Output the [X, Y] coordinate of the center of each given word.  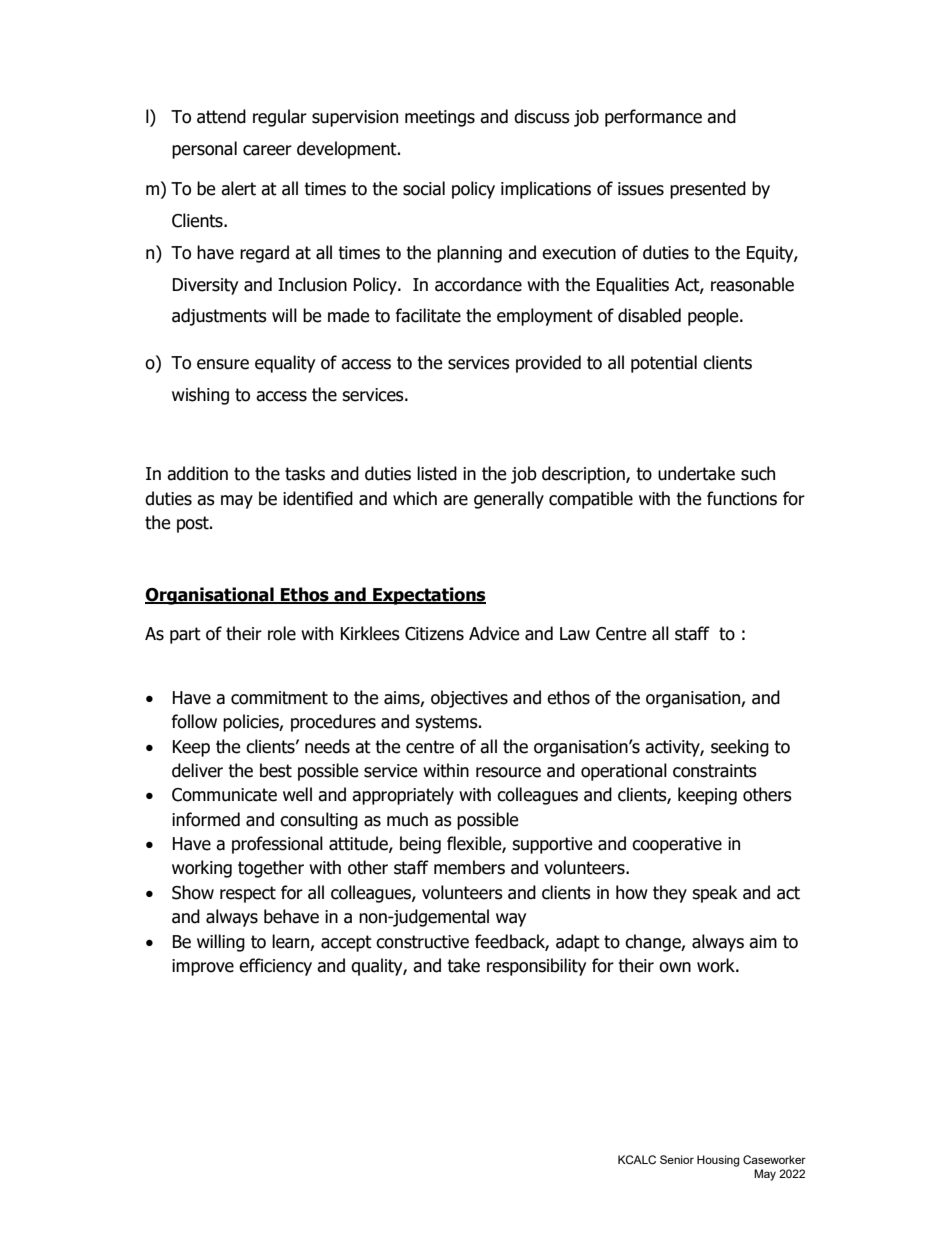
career [267, 150]
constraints [715, 771]
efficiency [275, 967]
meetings [440, 118]
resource [508, 772]
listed [437, 473]
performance [653, 118]
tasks [305, 473]
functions [742, 498]
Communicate [224, 795]
